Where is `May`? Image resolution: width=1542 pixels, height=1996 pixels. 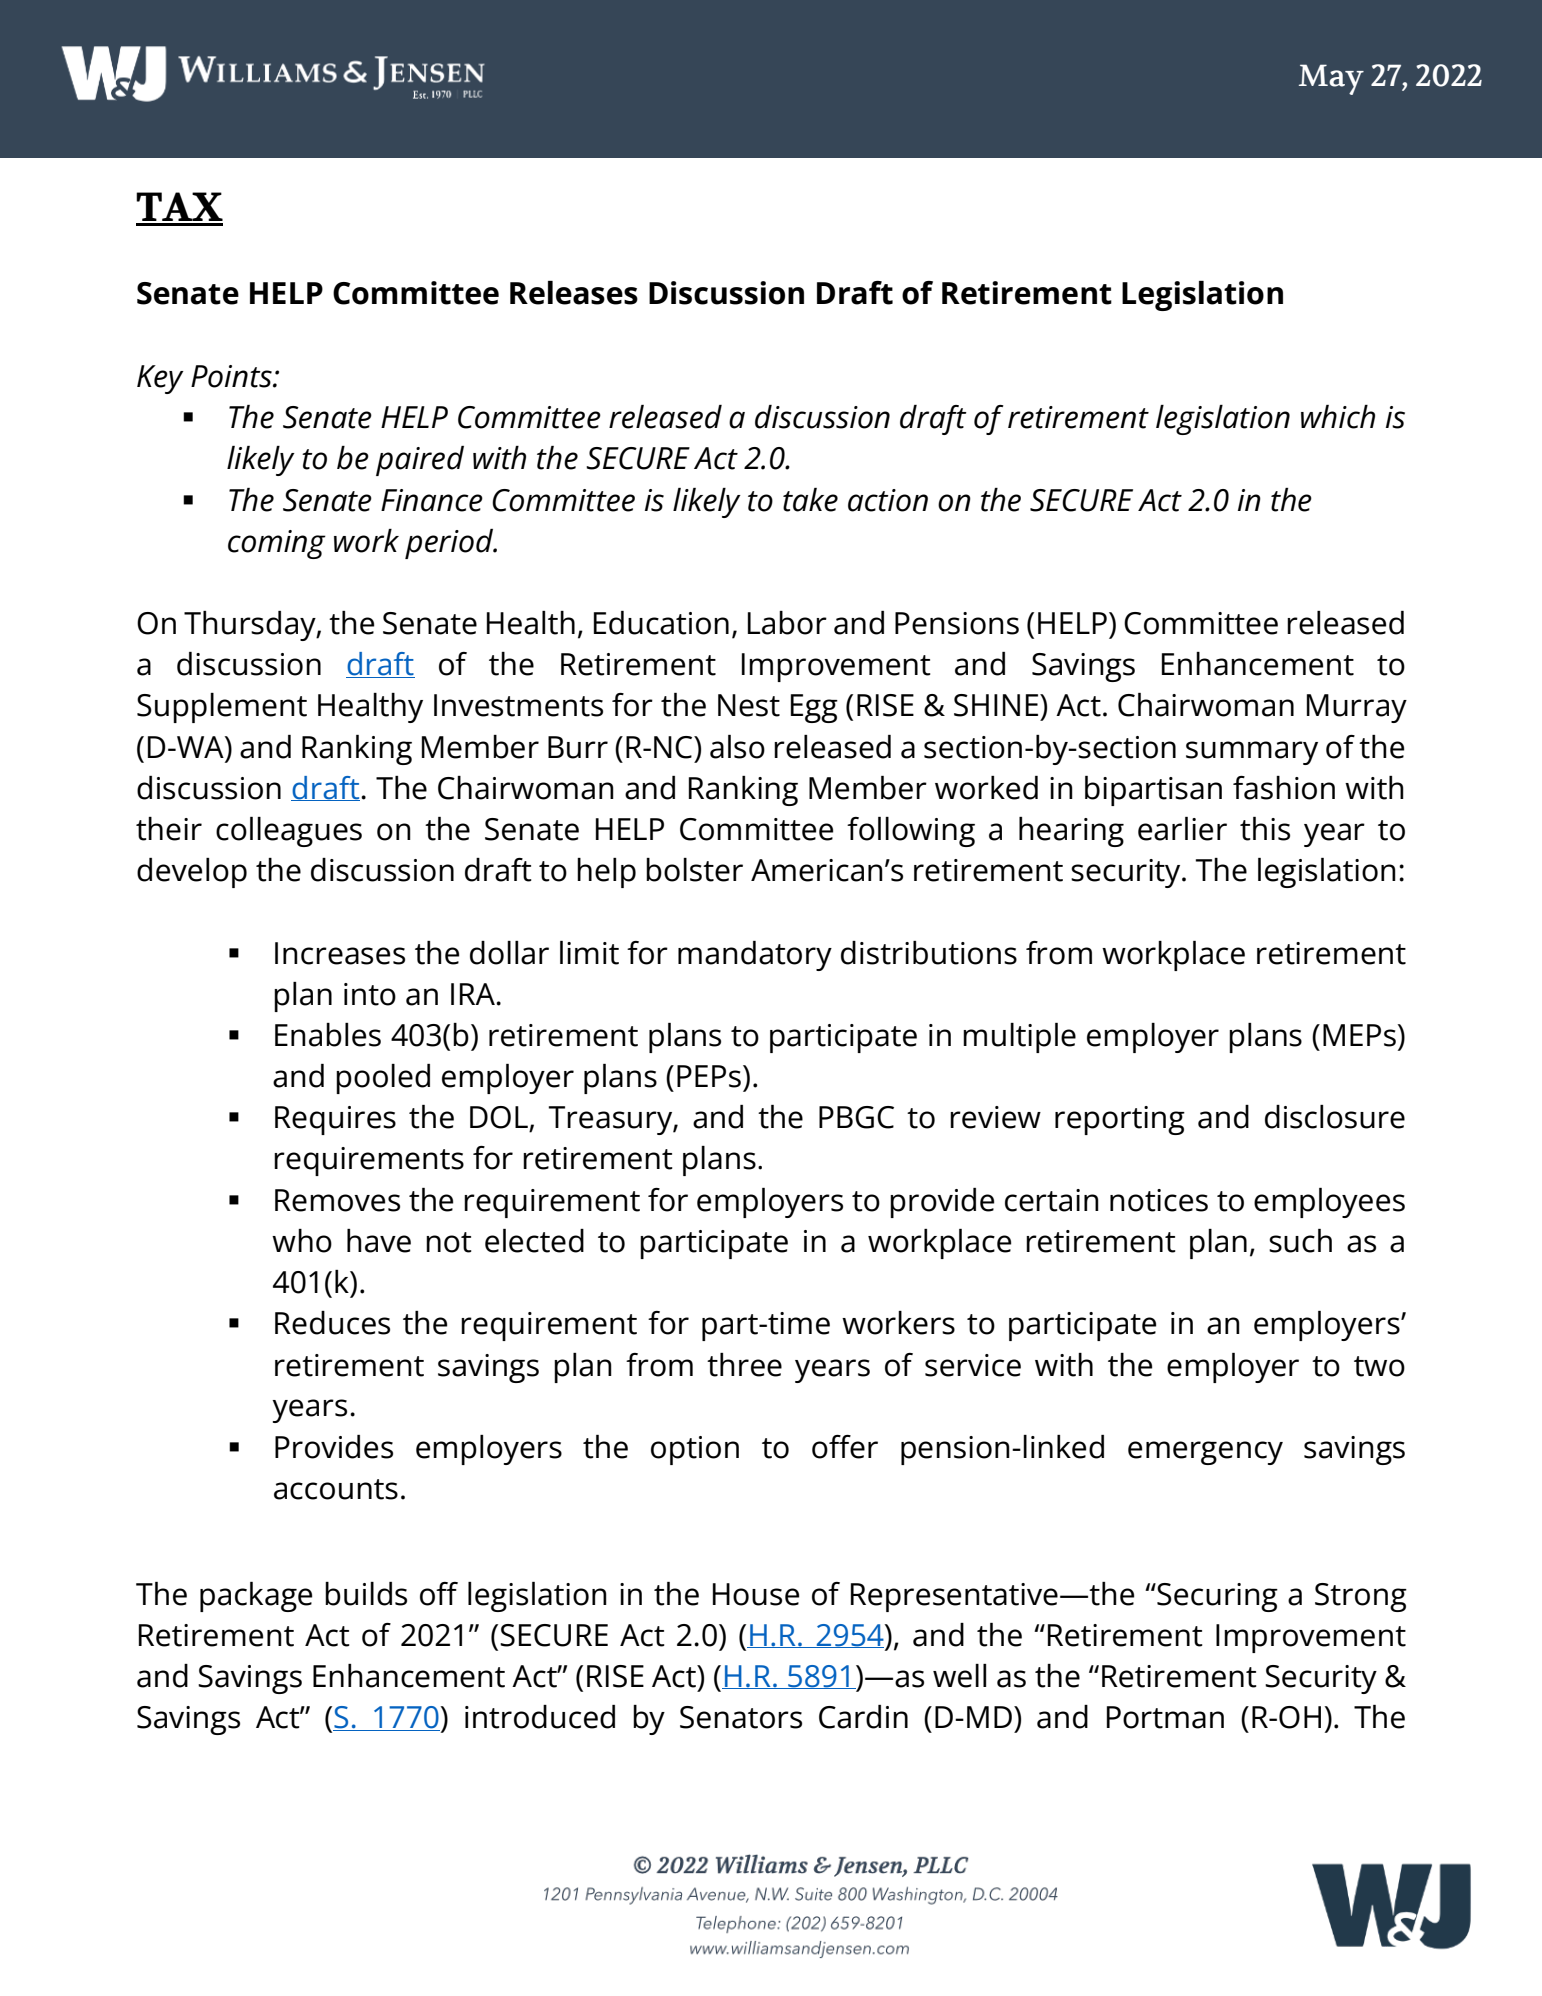
May is located at coordinates (1331, 79).
